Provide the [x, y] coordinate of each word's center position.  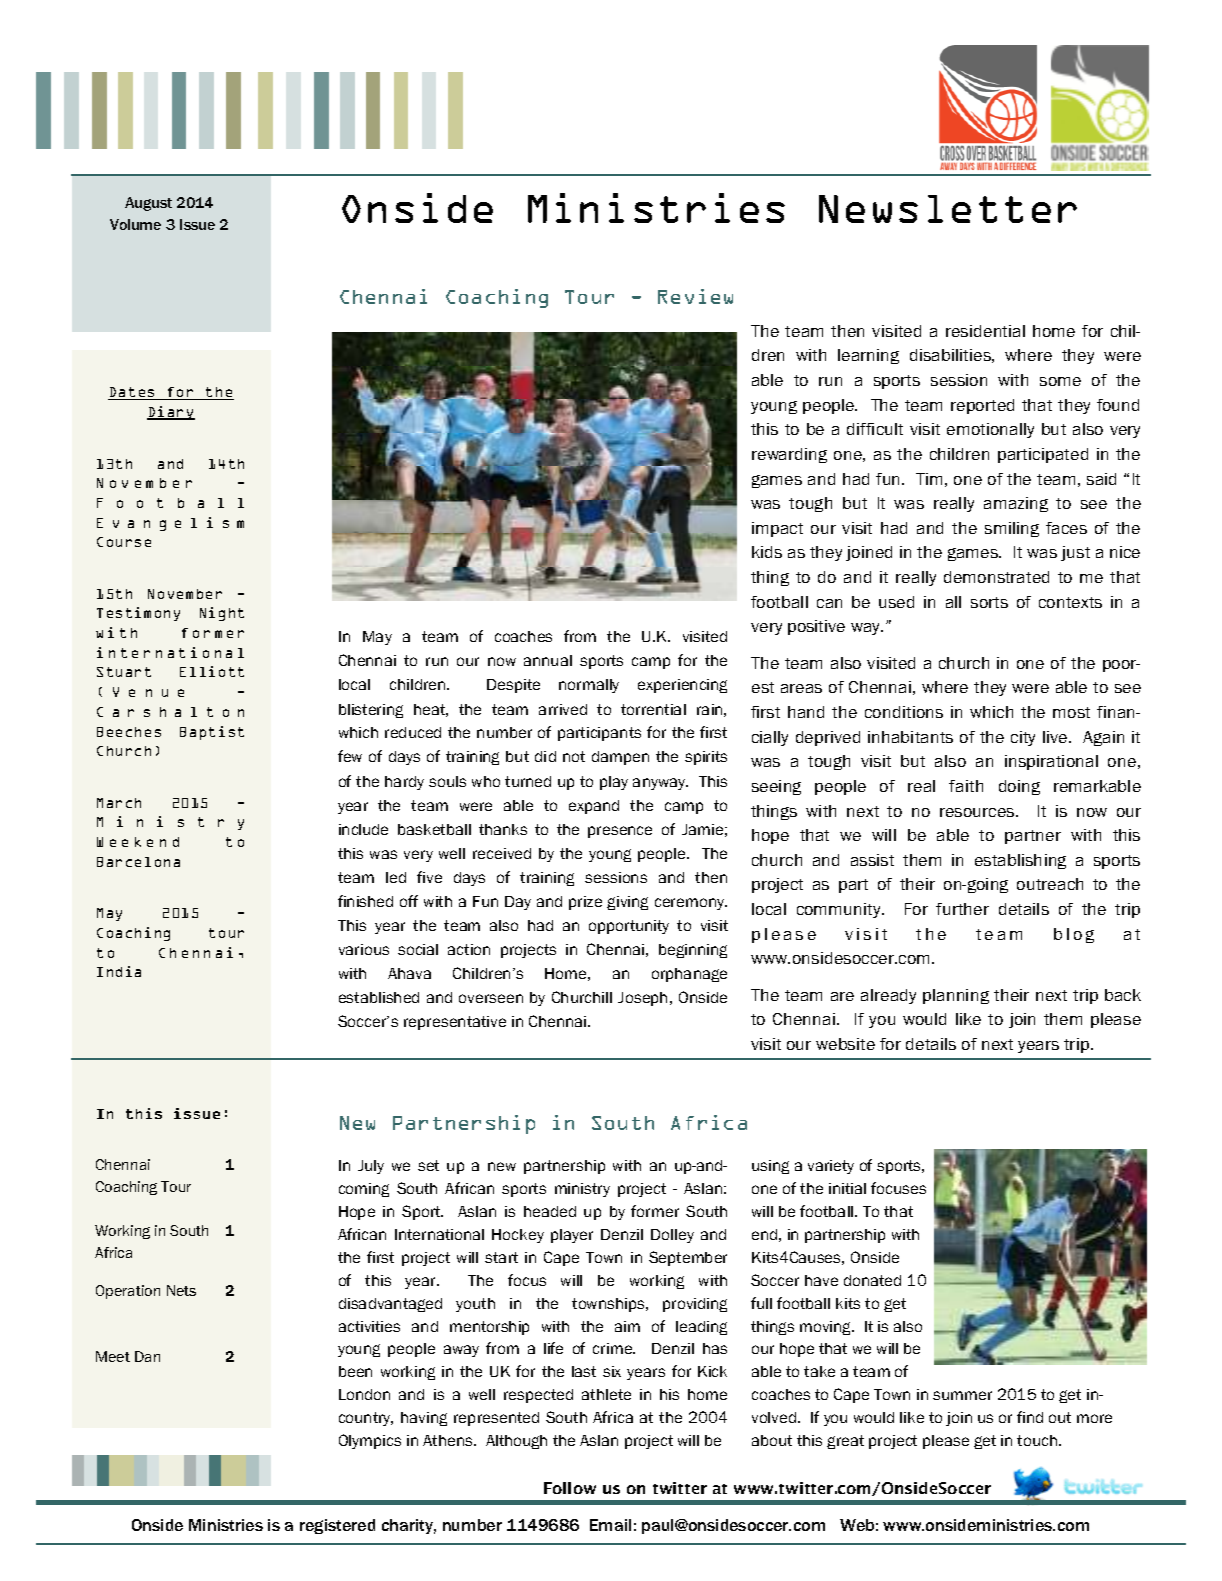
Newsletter [948, 209]
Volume [135, 224]
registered [337, 1526]
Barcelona [138, 862]
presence [620, 832]
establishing [1020, 861]
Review [695, 296]
